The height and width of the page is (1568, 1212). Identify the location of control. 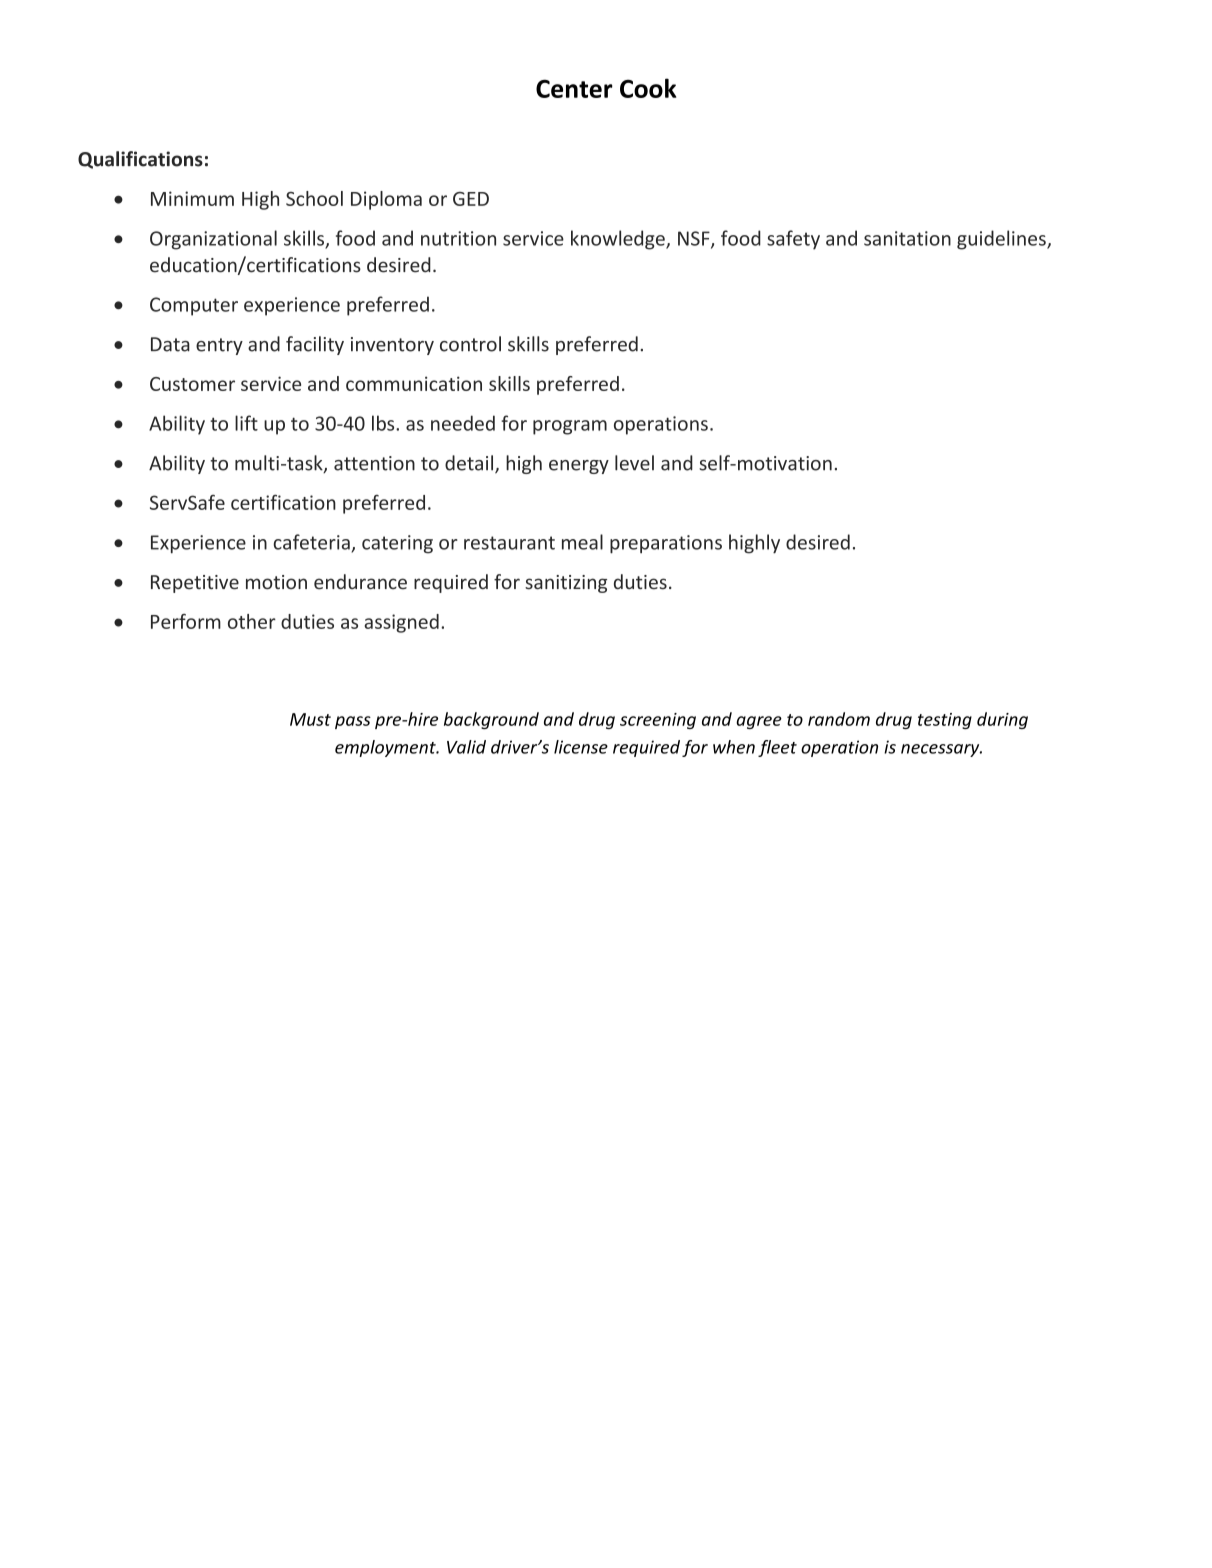
(470, 344).
